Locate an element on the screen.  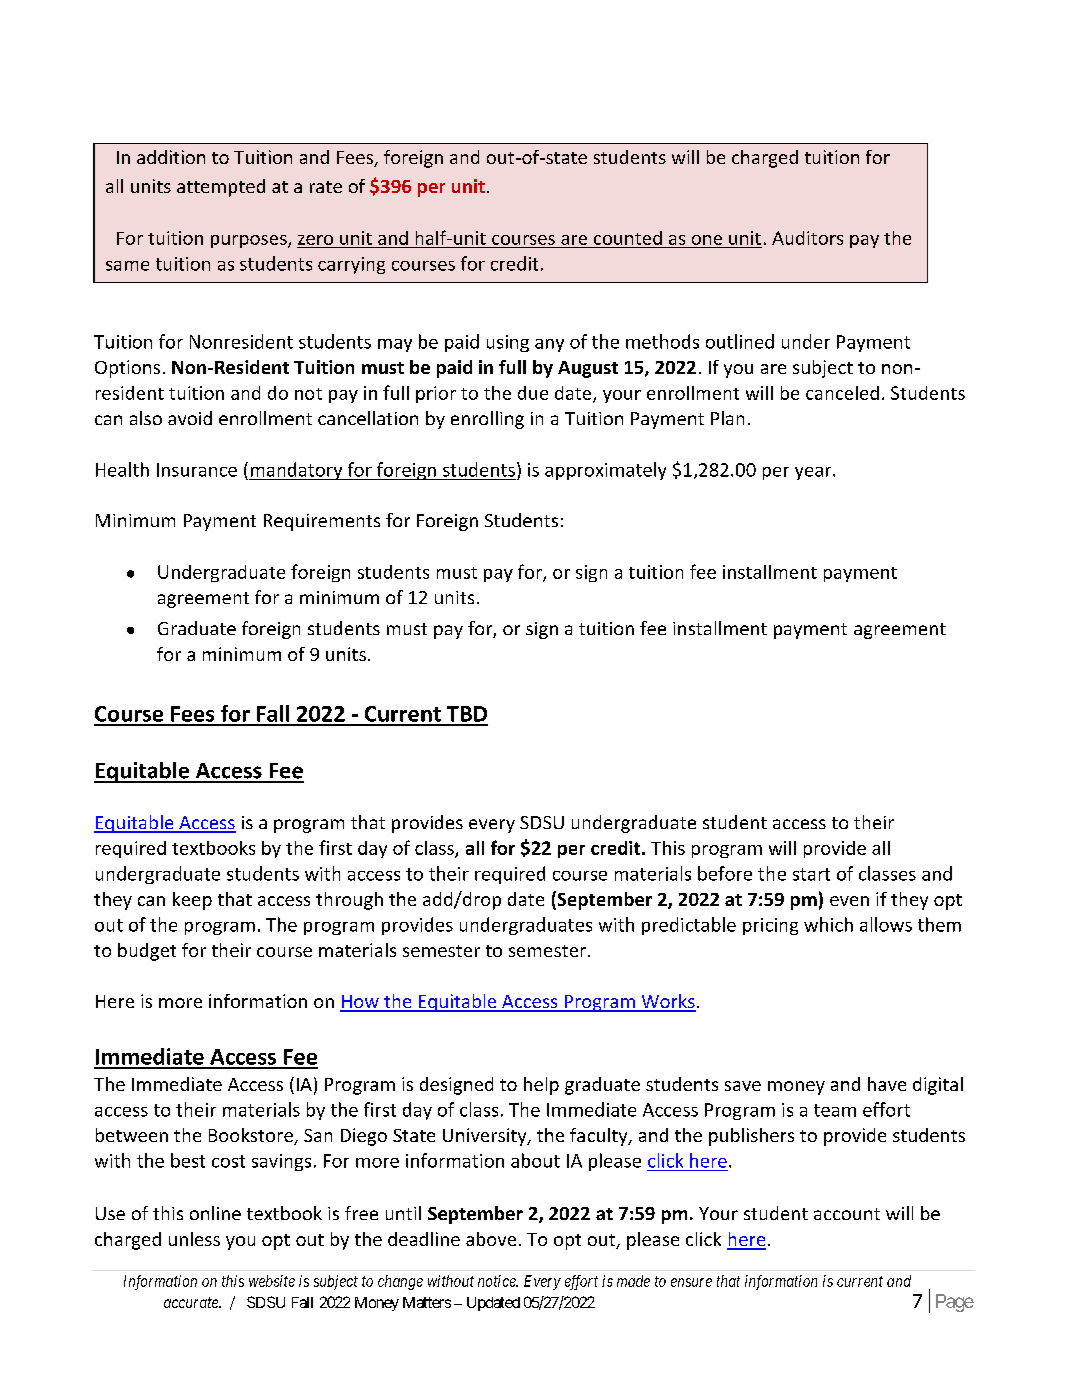
Auditors is located at coordinates (807, 238).
